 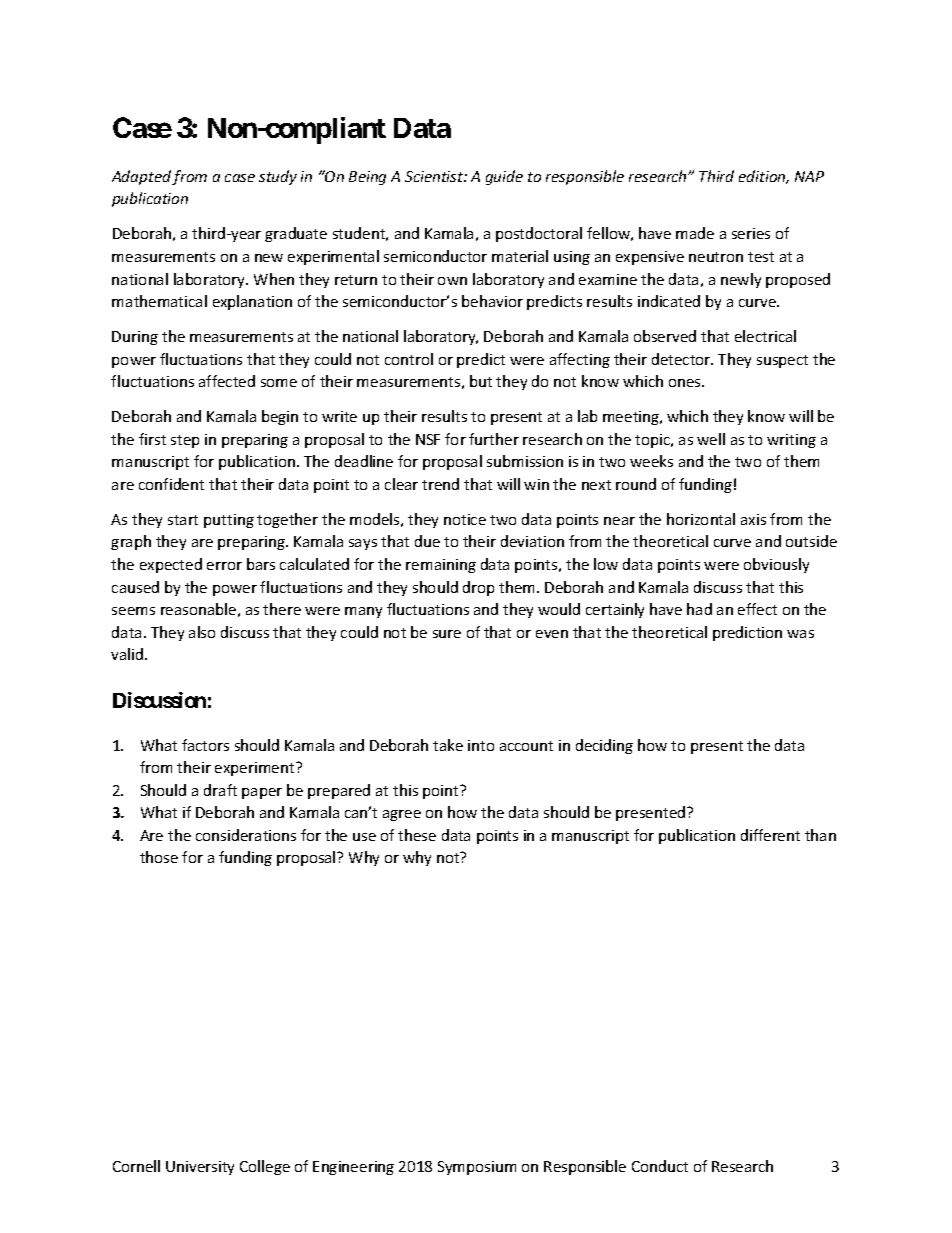 What do you see at coordinates (504, 177) in the screenshot?
I see `guide` at bounding box center [504, 177].
